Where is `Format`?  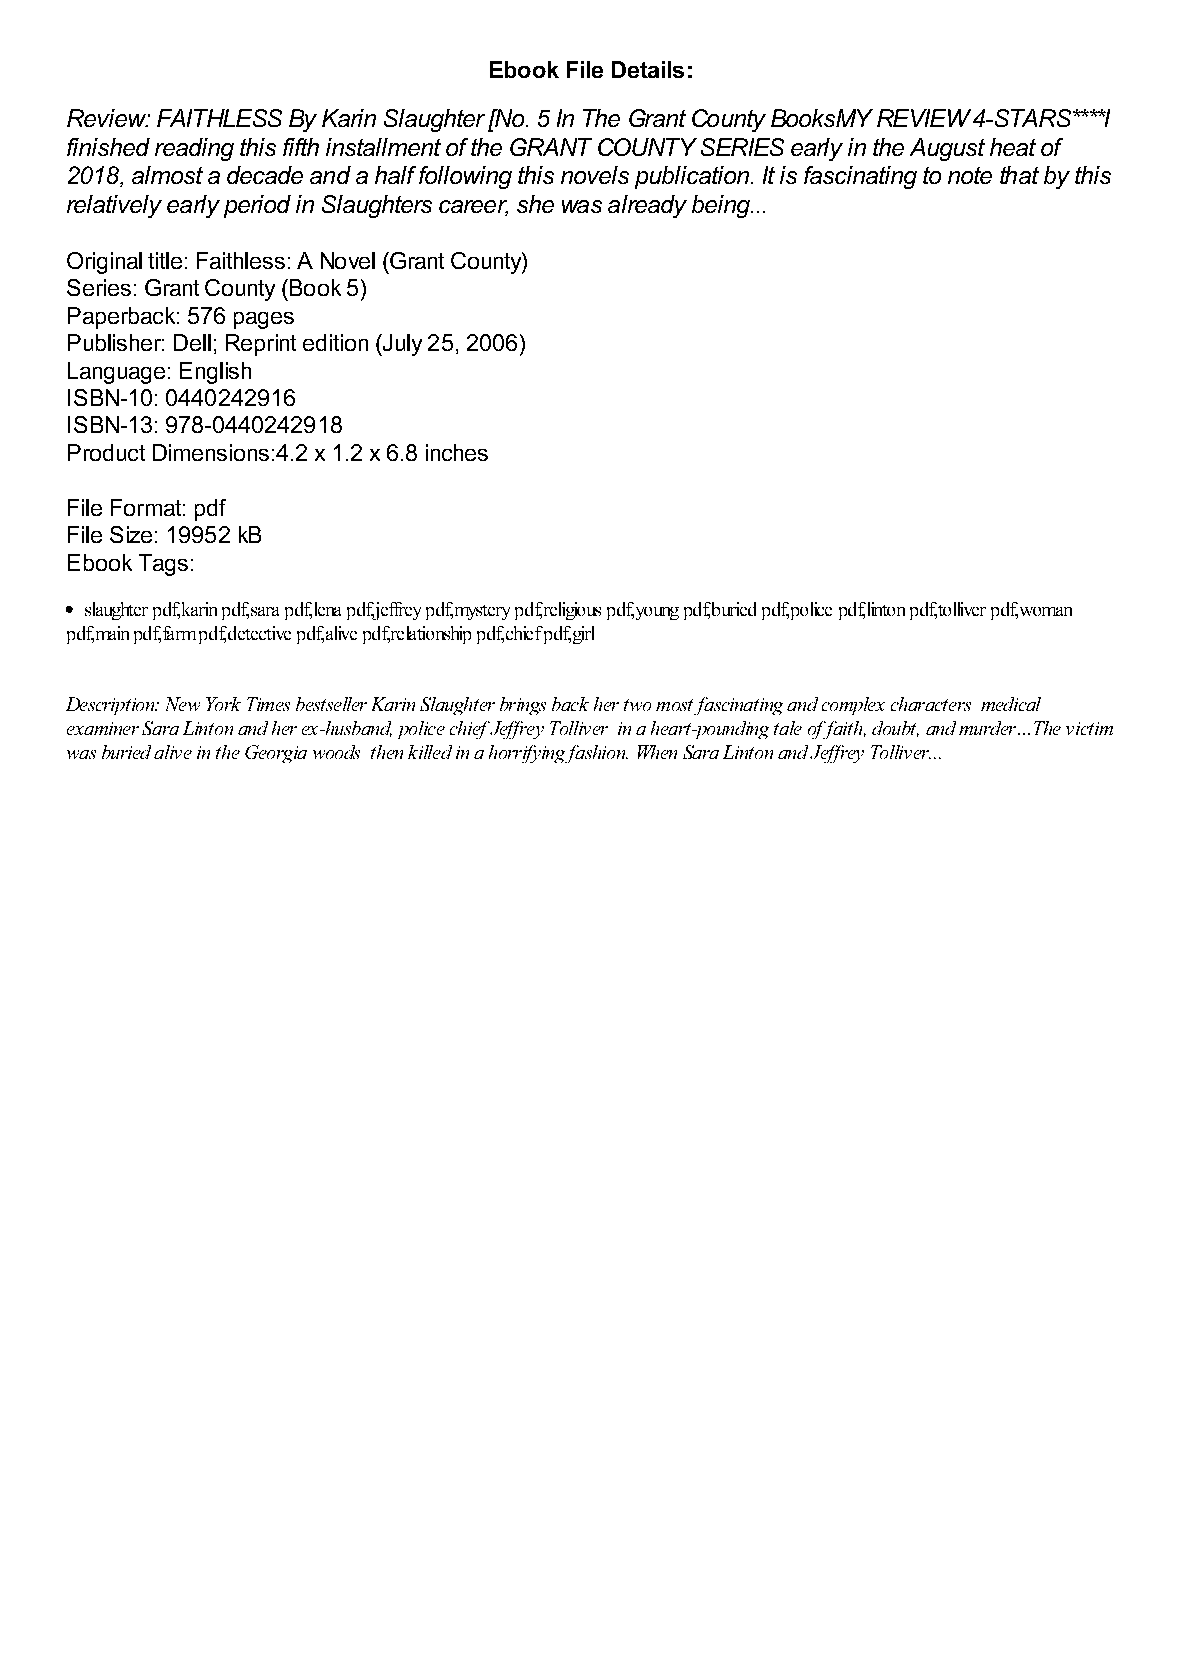 Format is located at coordinates (146, 507).
